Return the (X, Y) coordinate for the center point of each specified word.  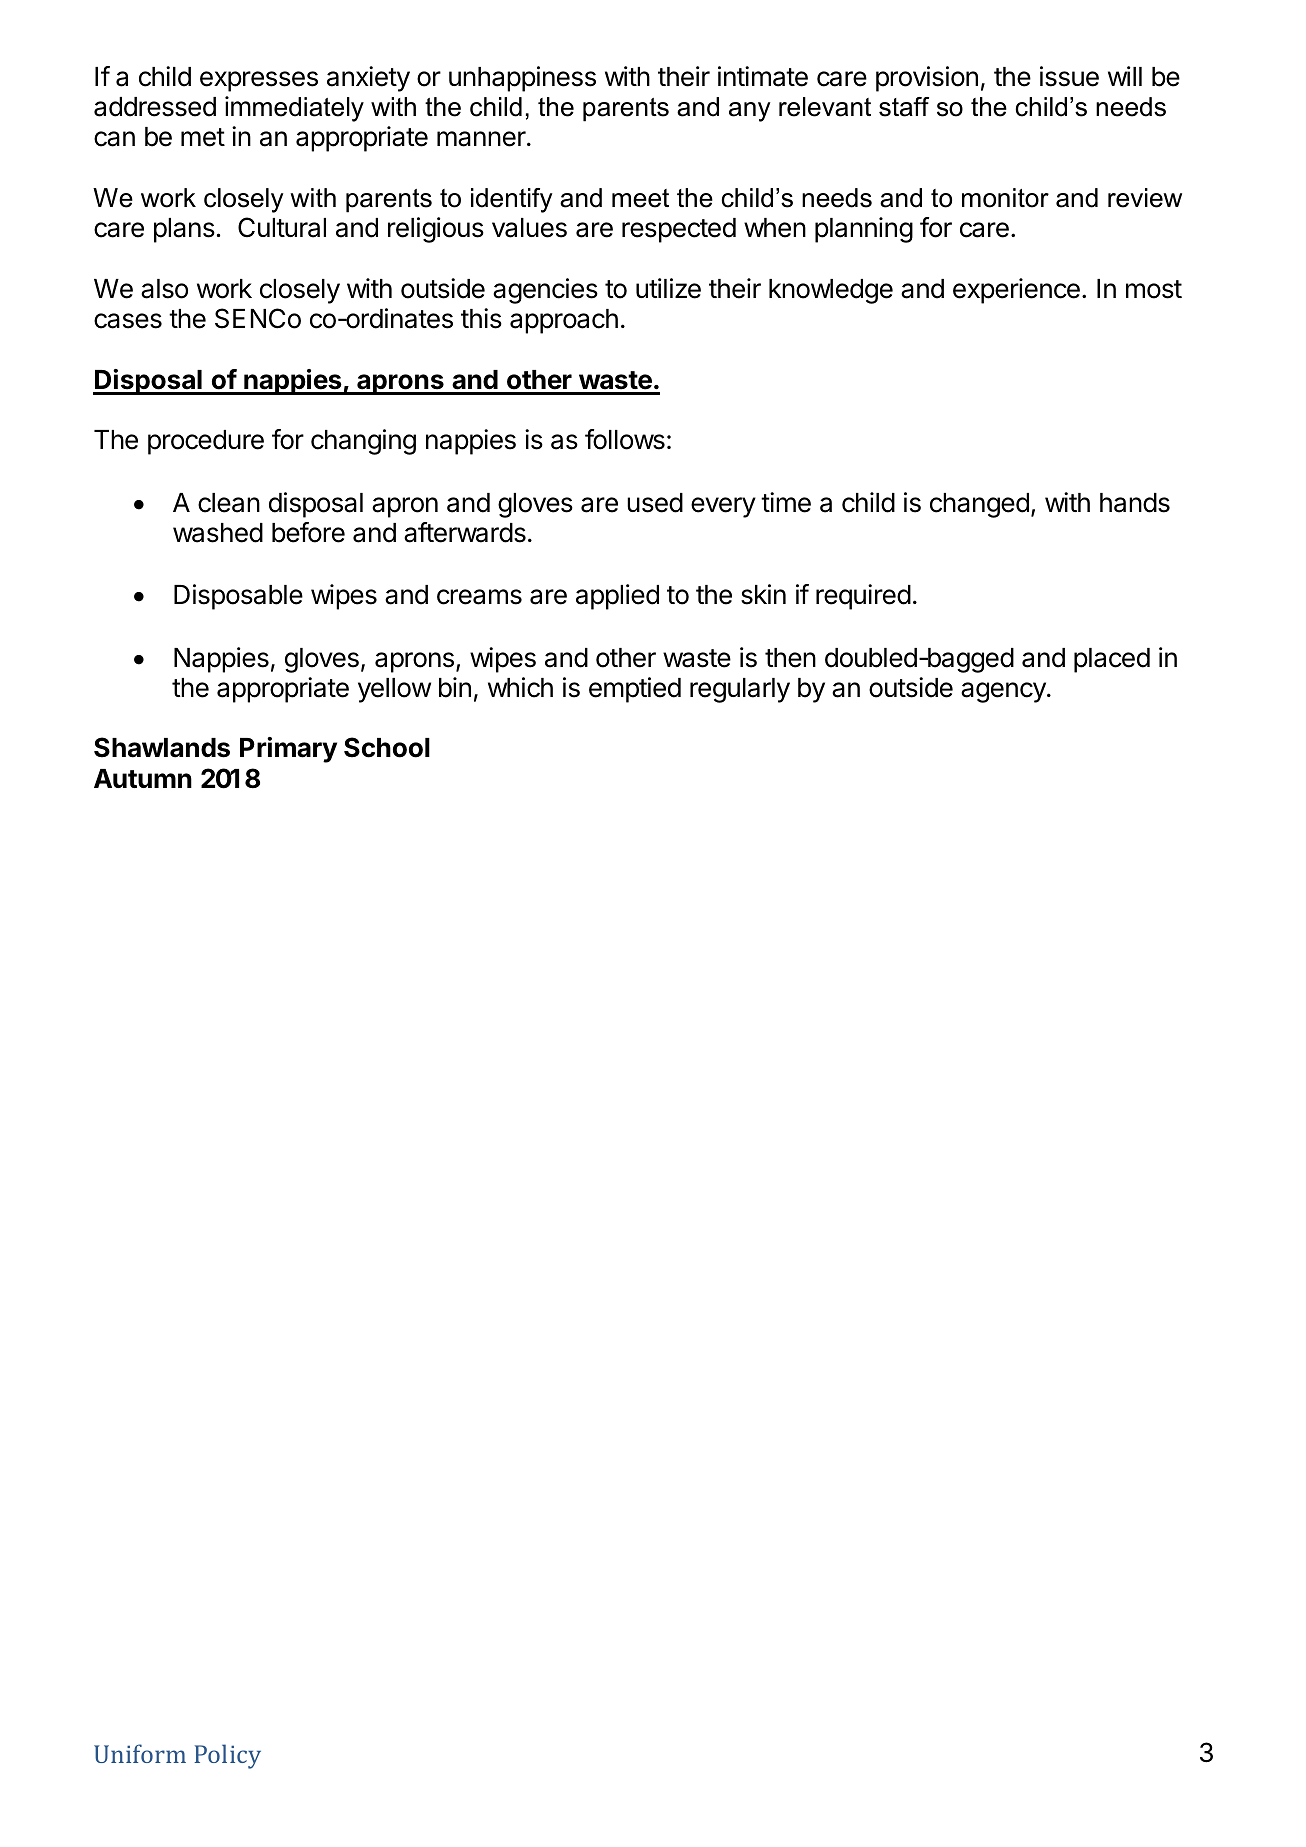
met (203, 137)
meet (640, 198)
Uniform (140, 1753)
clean (229, 503)
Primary (288, 750)
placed (1112, 660)
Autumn (143, 778)
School (387, 747)
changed (979, 505)
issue (1069, 76)
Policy (227, 1756)
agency (1004, 692)
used (655, 503)
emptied (635, 690)
